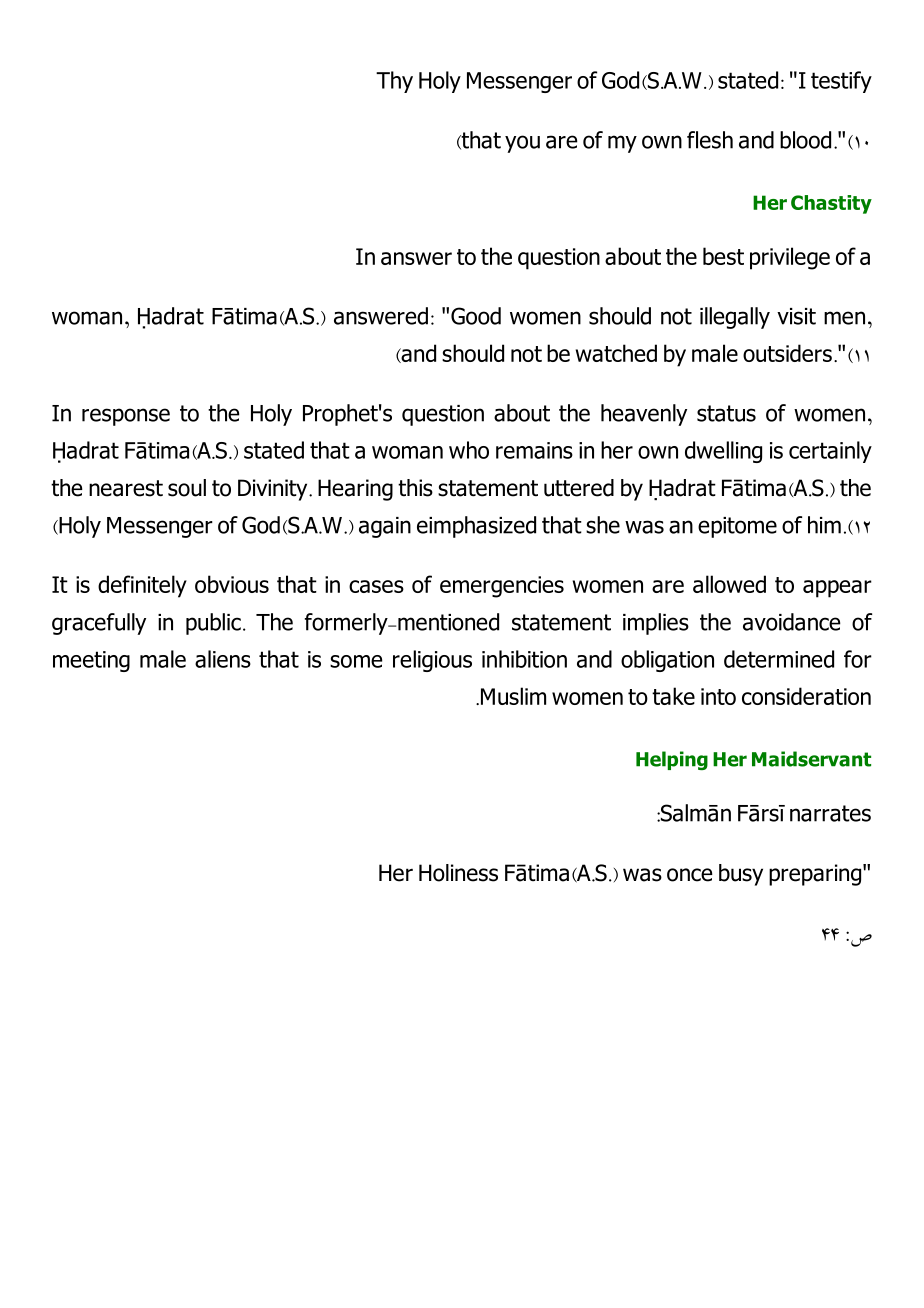  Describe the element at coordinates (394, 82) in the screenshot. I see `Thy` at that location.
